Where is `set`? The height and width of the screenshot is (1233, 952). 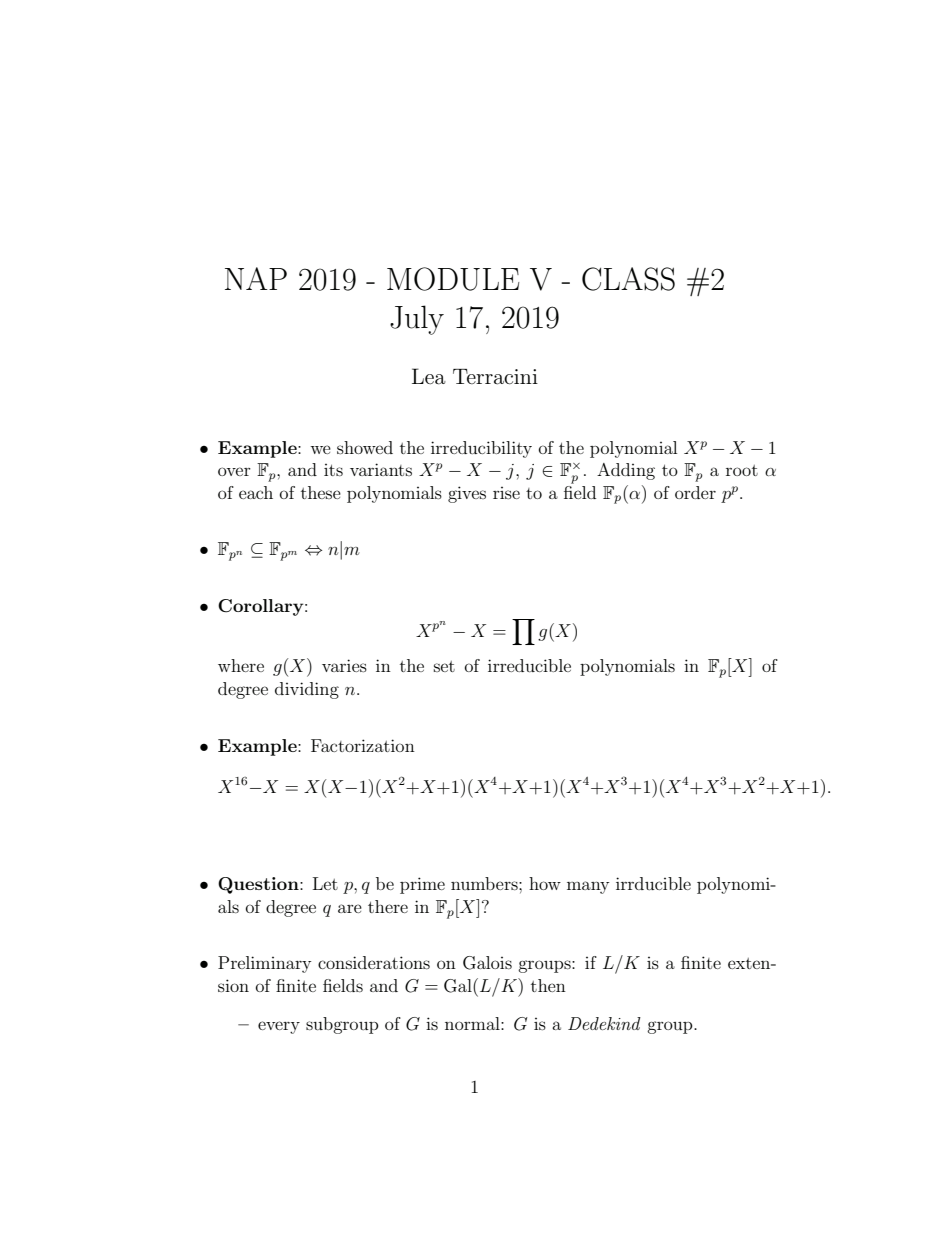
set is located at coordinates (444, 666).
